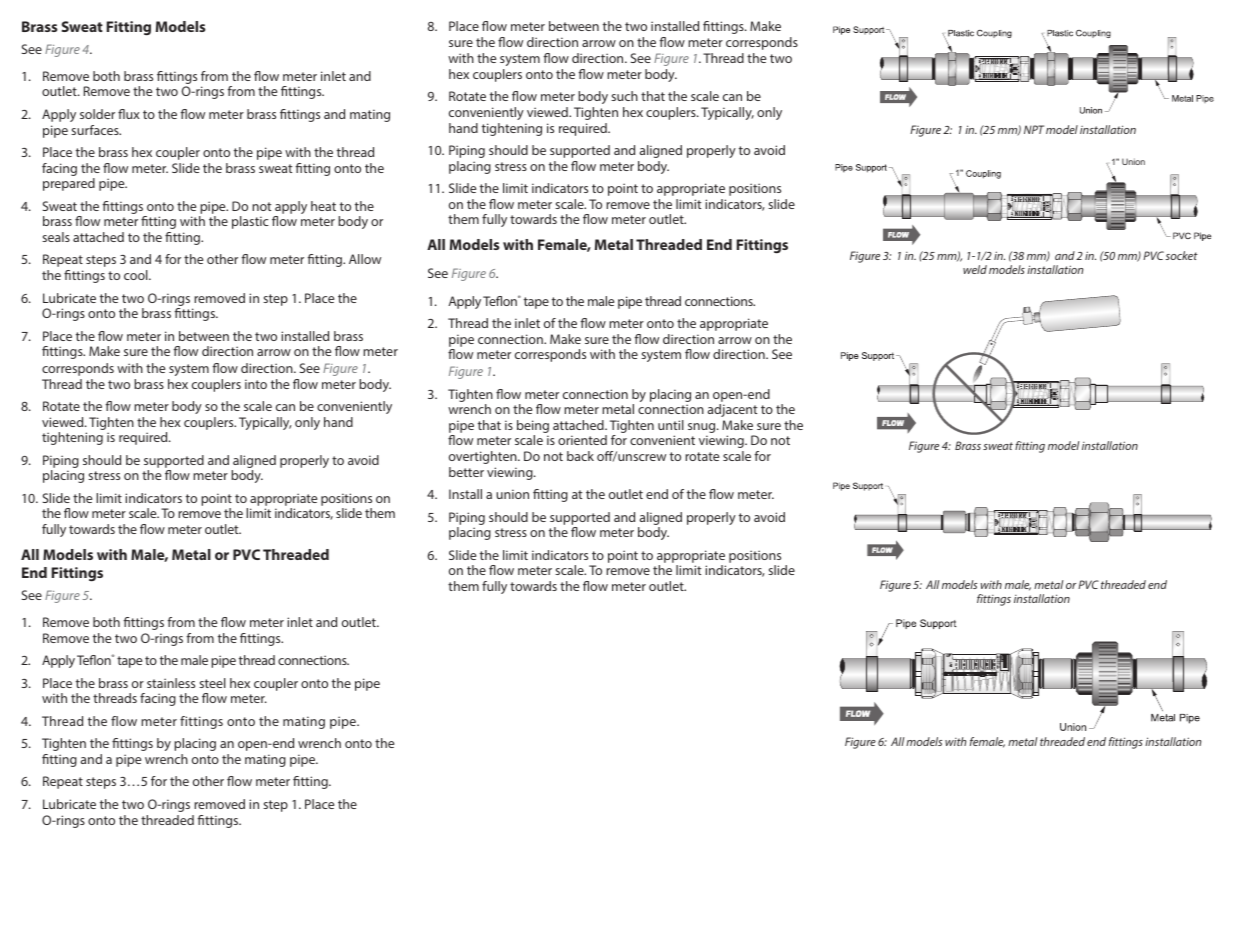  I want to click on cool, so click(137, 275).
